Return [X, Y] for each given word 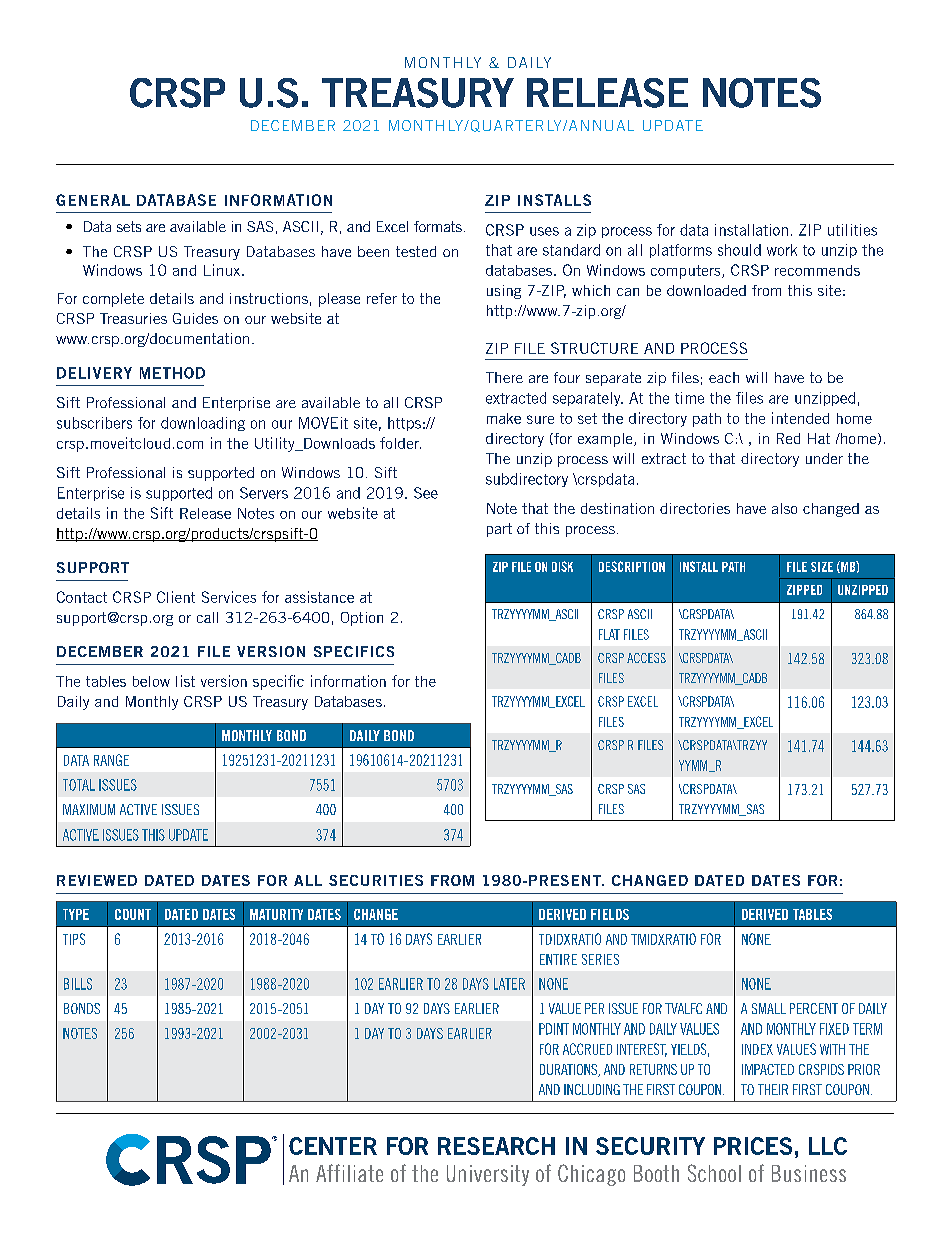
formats [438, 226]
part [499, 530]
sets [129, 226]
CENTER [333, 1146]
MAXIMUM [89, 809]
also [784, 508]
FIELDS [610, 914]
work [782, 250]
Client [176, 597]
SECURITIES [376, 880]
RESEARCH [496, 1146]
